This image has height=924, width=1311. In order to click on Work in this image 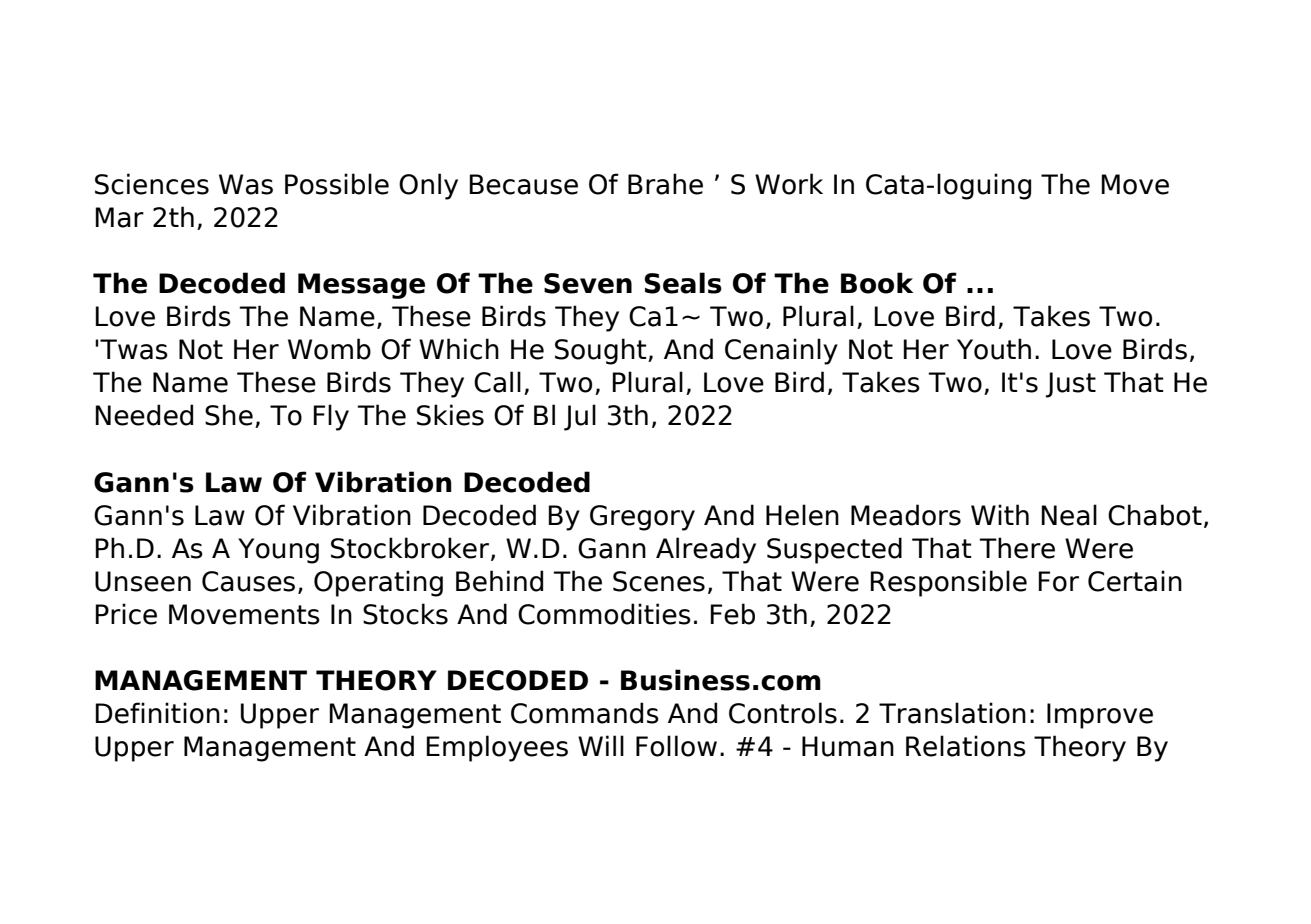, I will do `click(789, 184)`.
